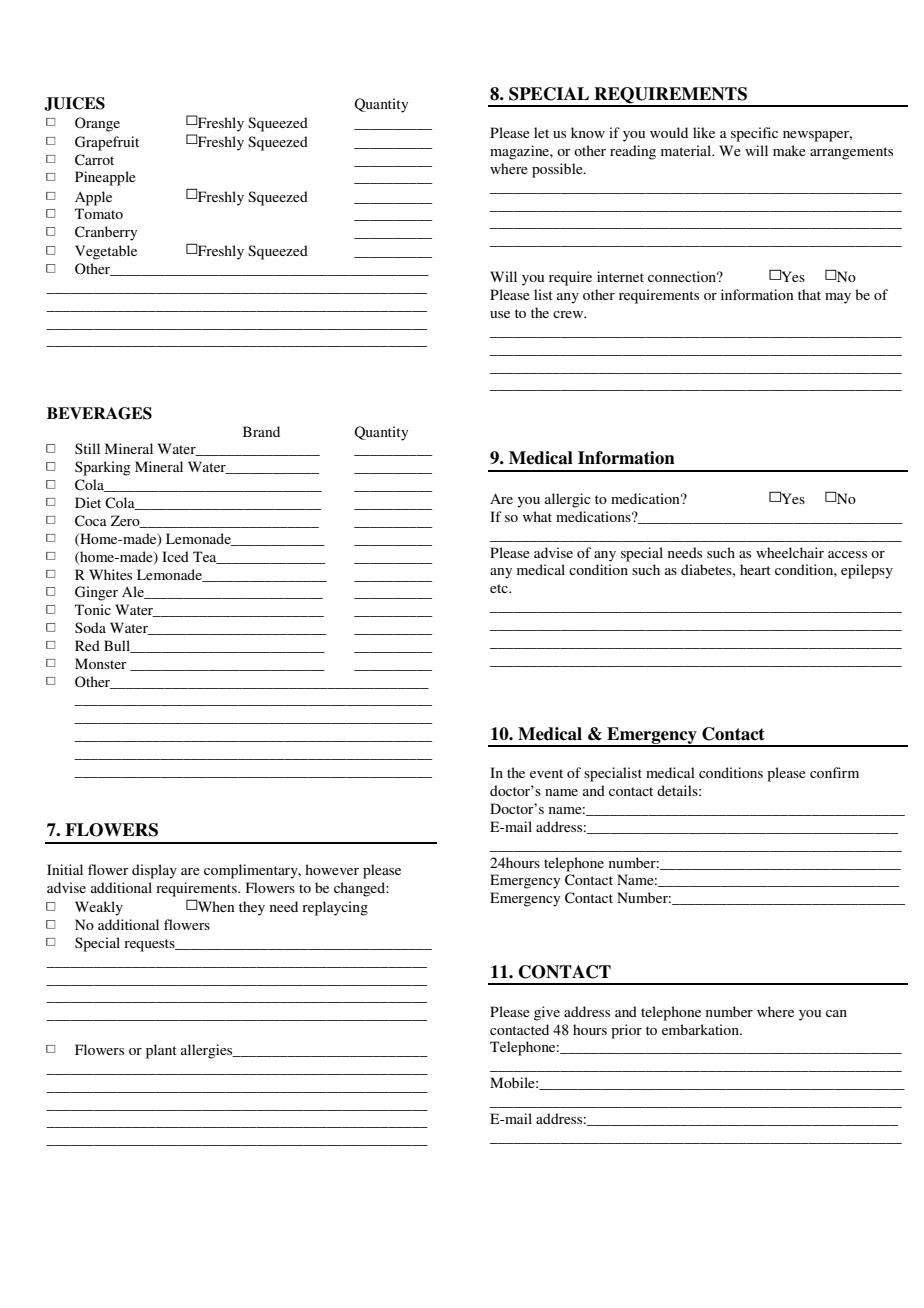 The image size is (924, 1308). What do you see at coordinates (99, 413) in the screenshot?
I see `BEVERAGES` at bounding box center [99, 413].
